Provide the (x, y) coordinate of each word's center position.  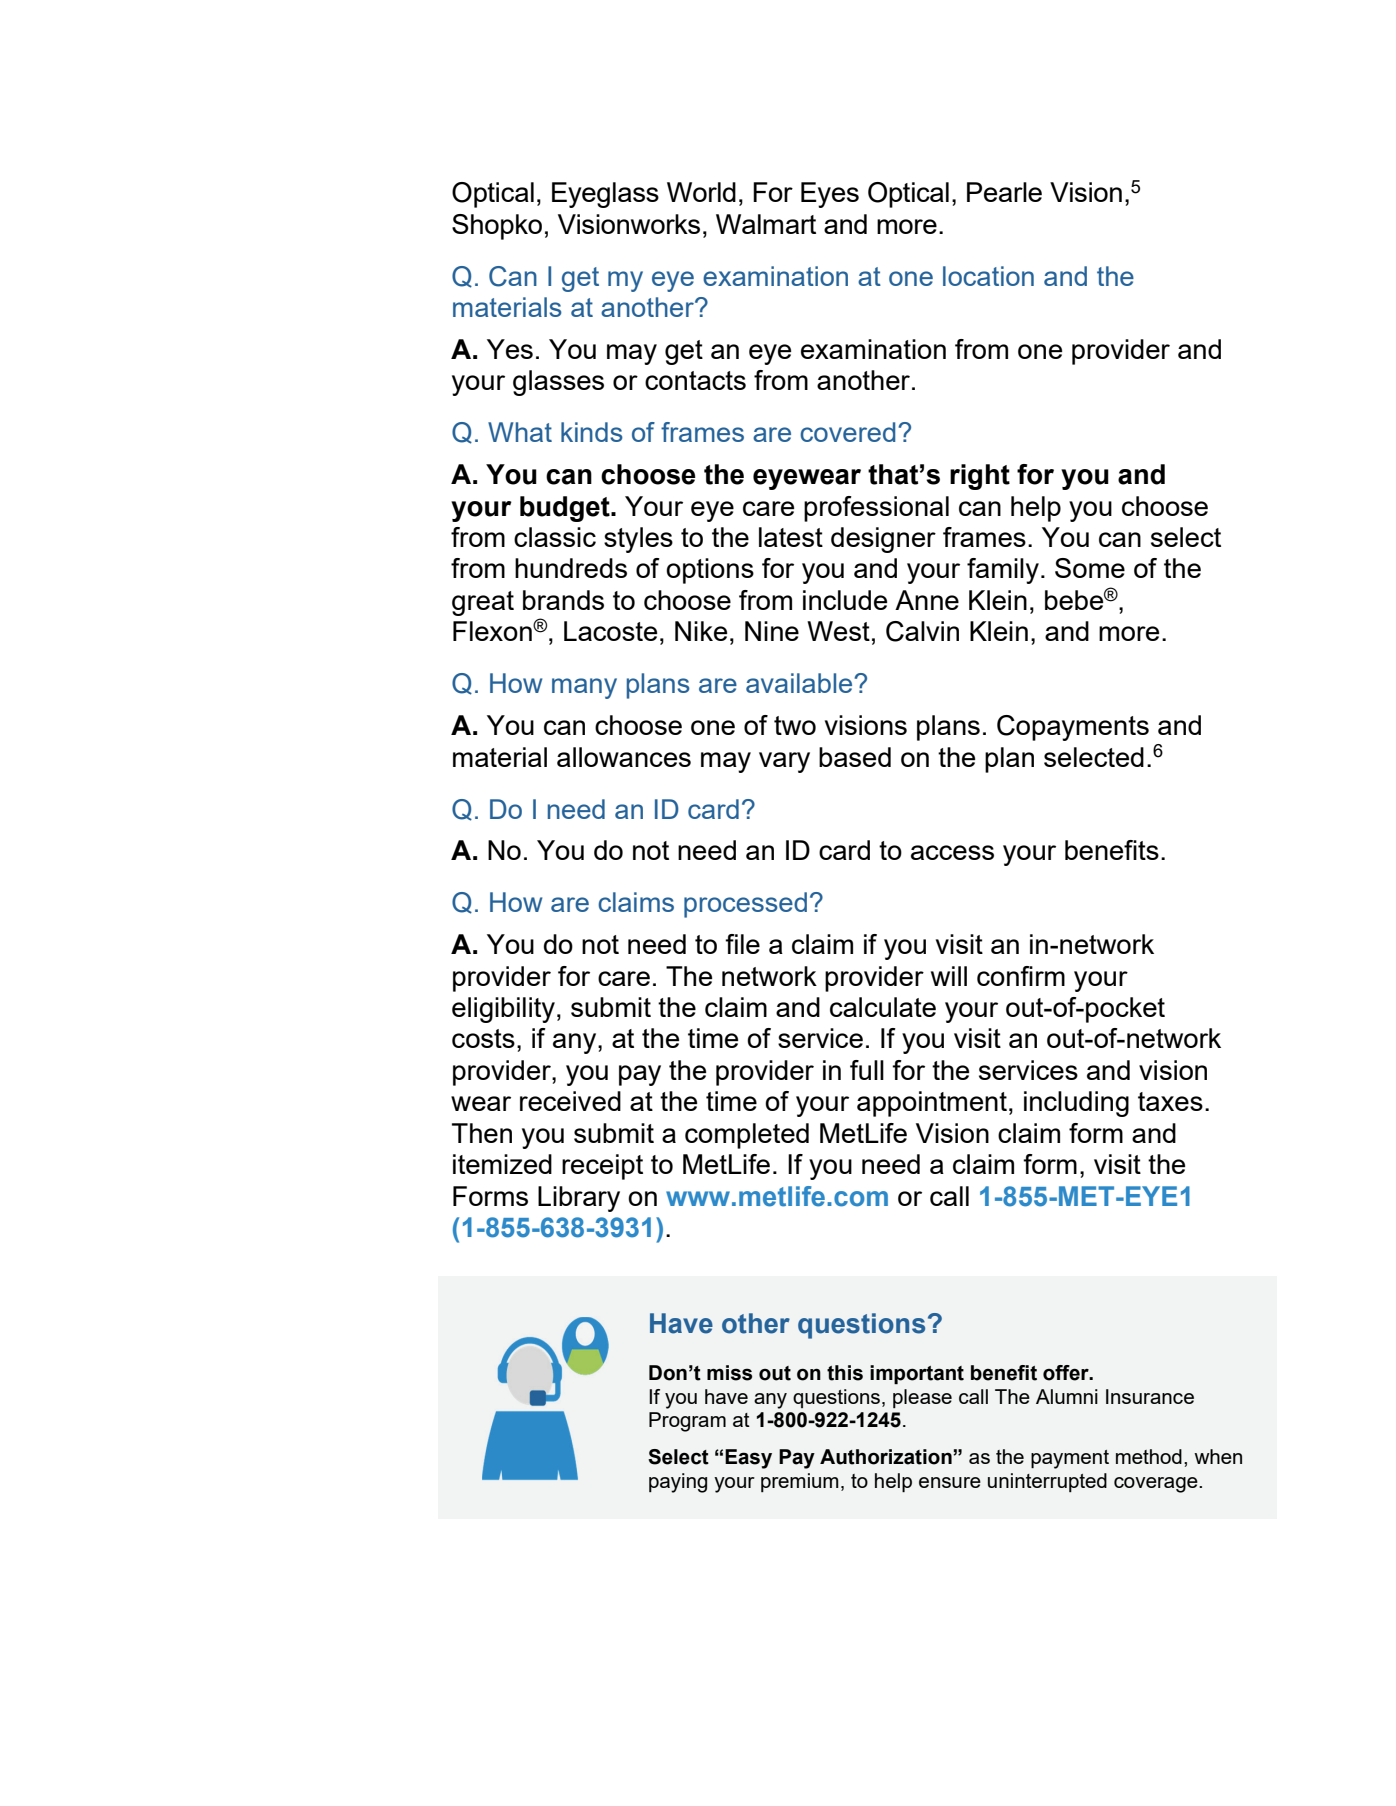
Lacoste (610, 631)
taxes (1170, 1101)
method (1149, 1456)
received (570, 1101)
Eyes (830, 195)
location (988, 276)
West (838, 631)
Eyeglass (605, 195)
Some (1090, 568)
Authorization (887, 1457)
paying (678, 1483)
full (867, 1070)
